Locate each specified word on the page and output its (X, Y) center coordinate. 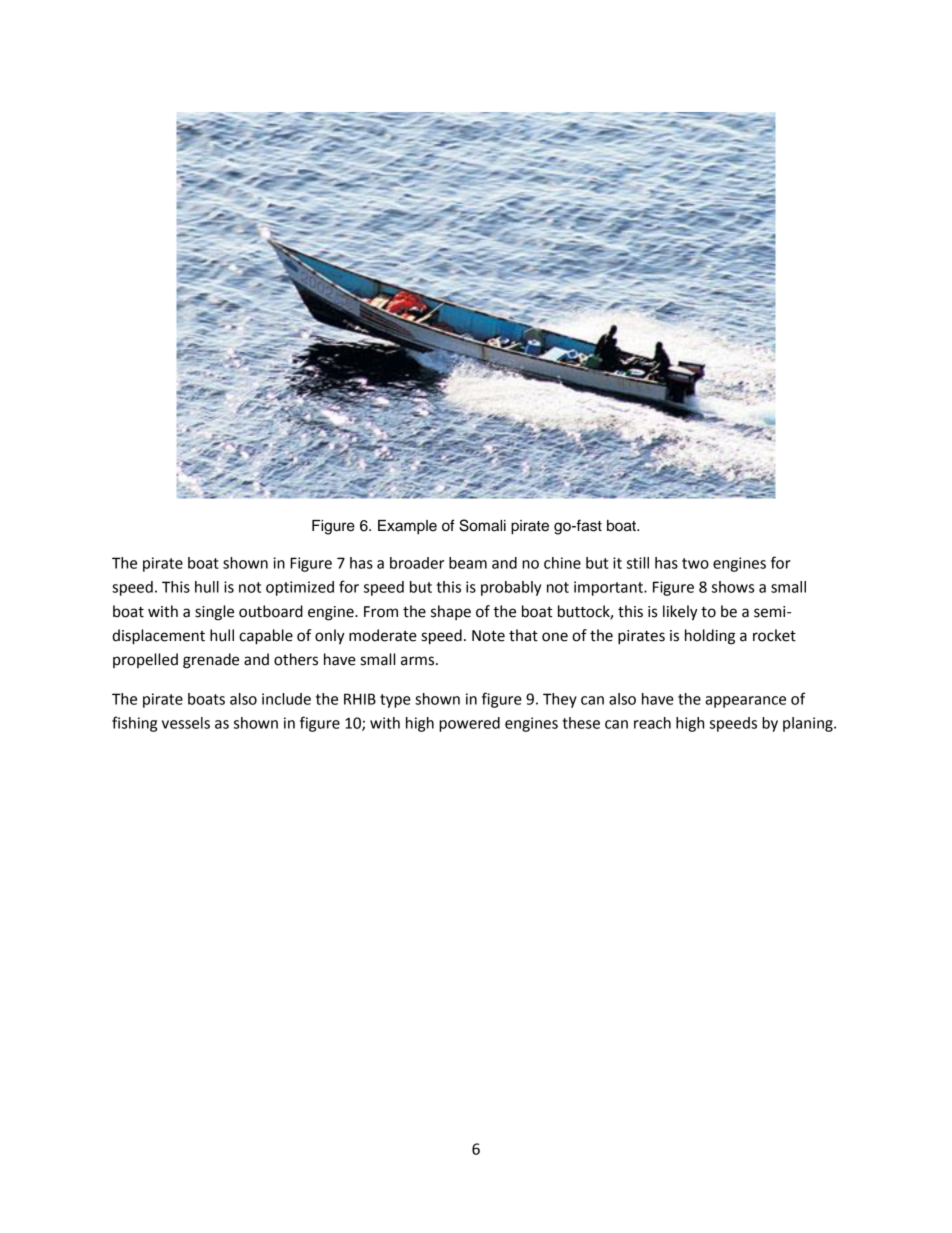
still (638, 563)
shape (451, 612)
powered (469, 724)
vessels (186, 723)
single (214, 613)
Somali (482, 525)
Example (407, 527)
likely (680, 613)
